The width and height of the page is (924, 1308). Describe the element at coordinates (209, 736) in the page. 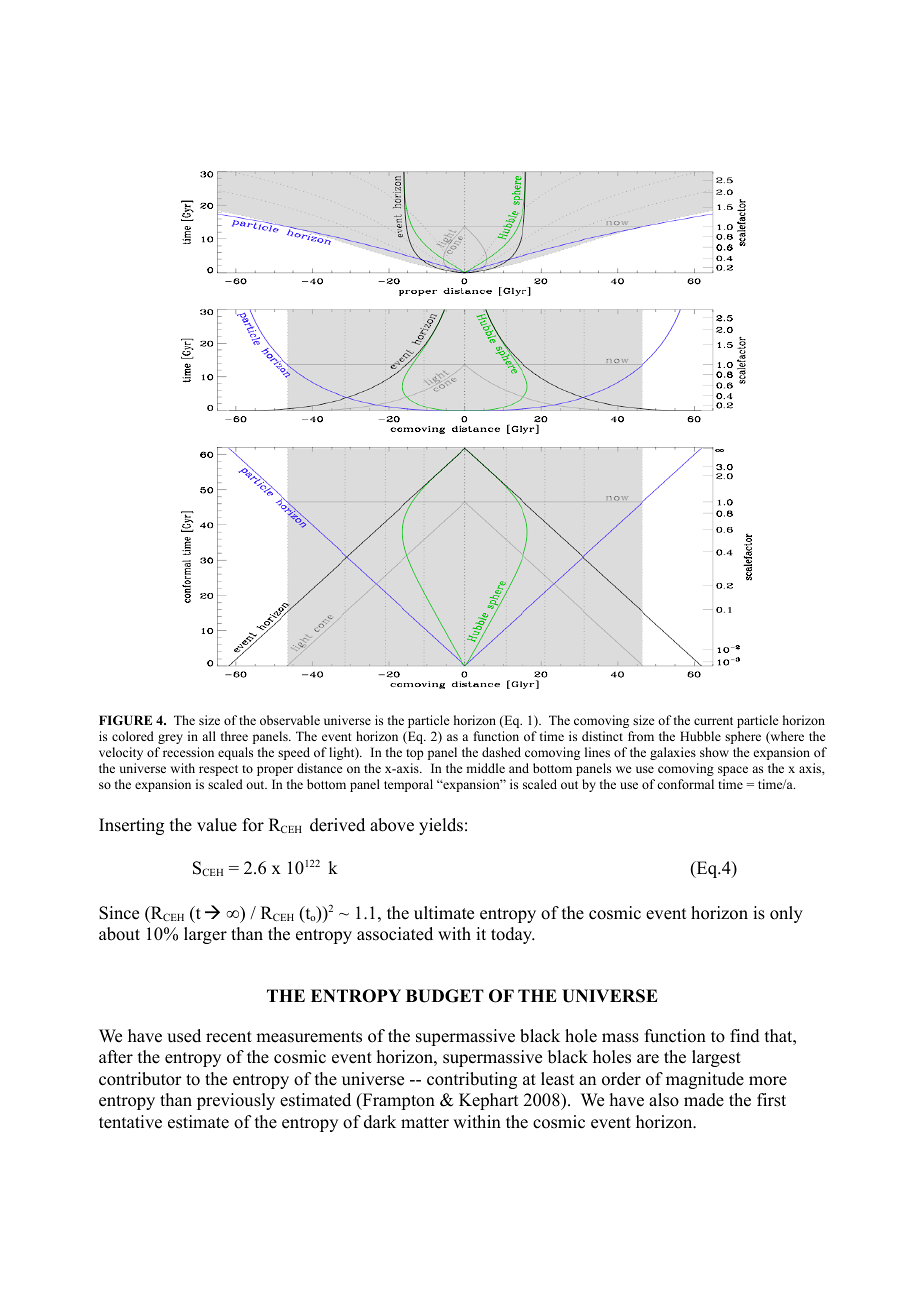

I see `all` at that location.
